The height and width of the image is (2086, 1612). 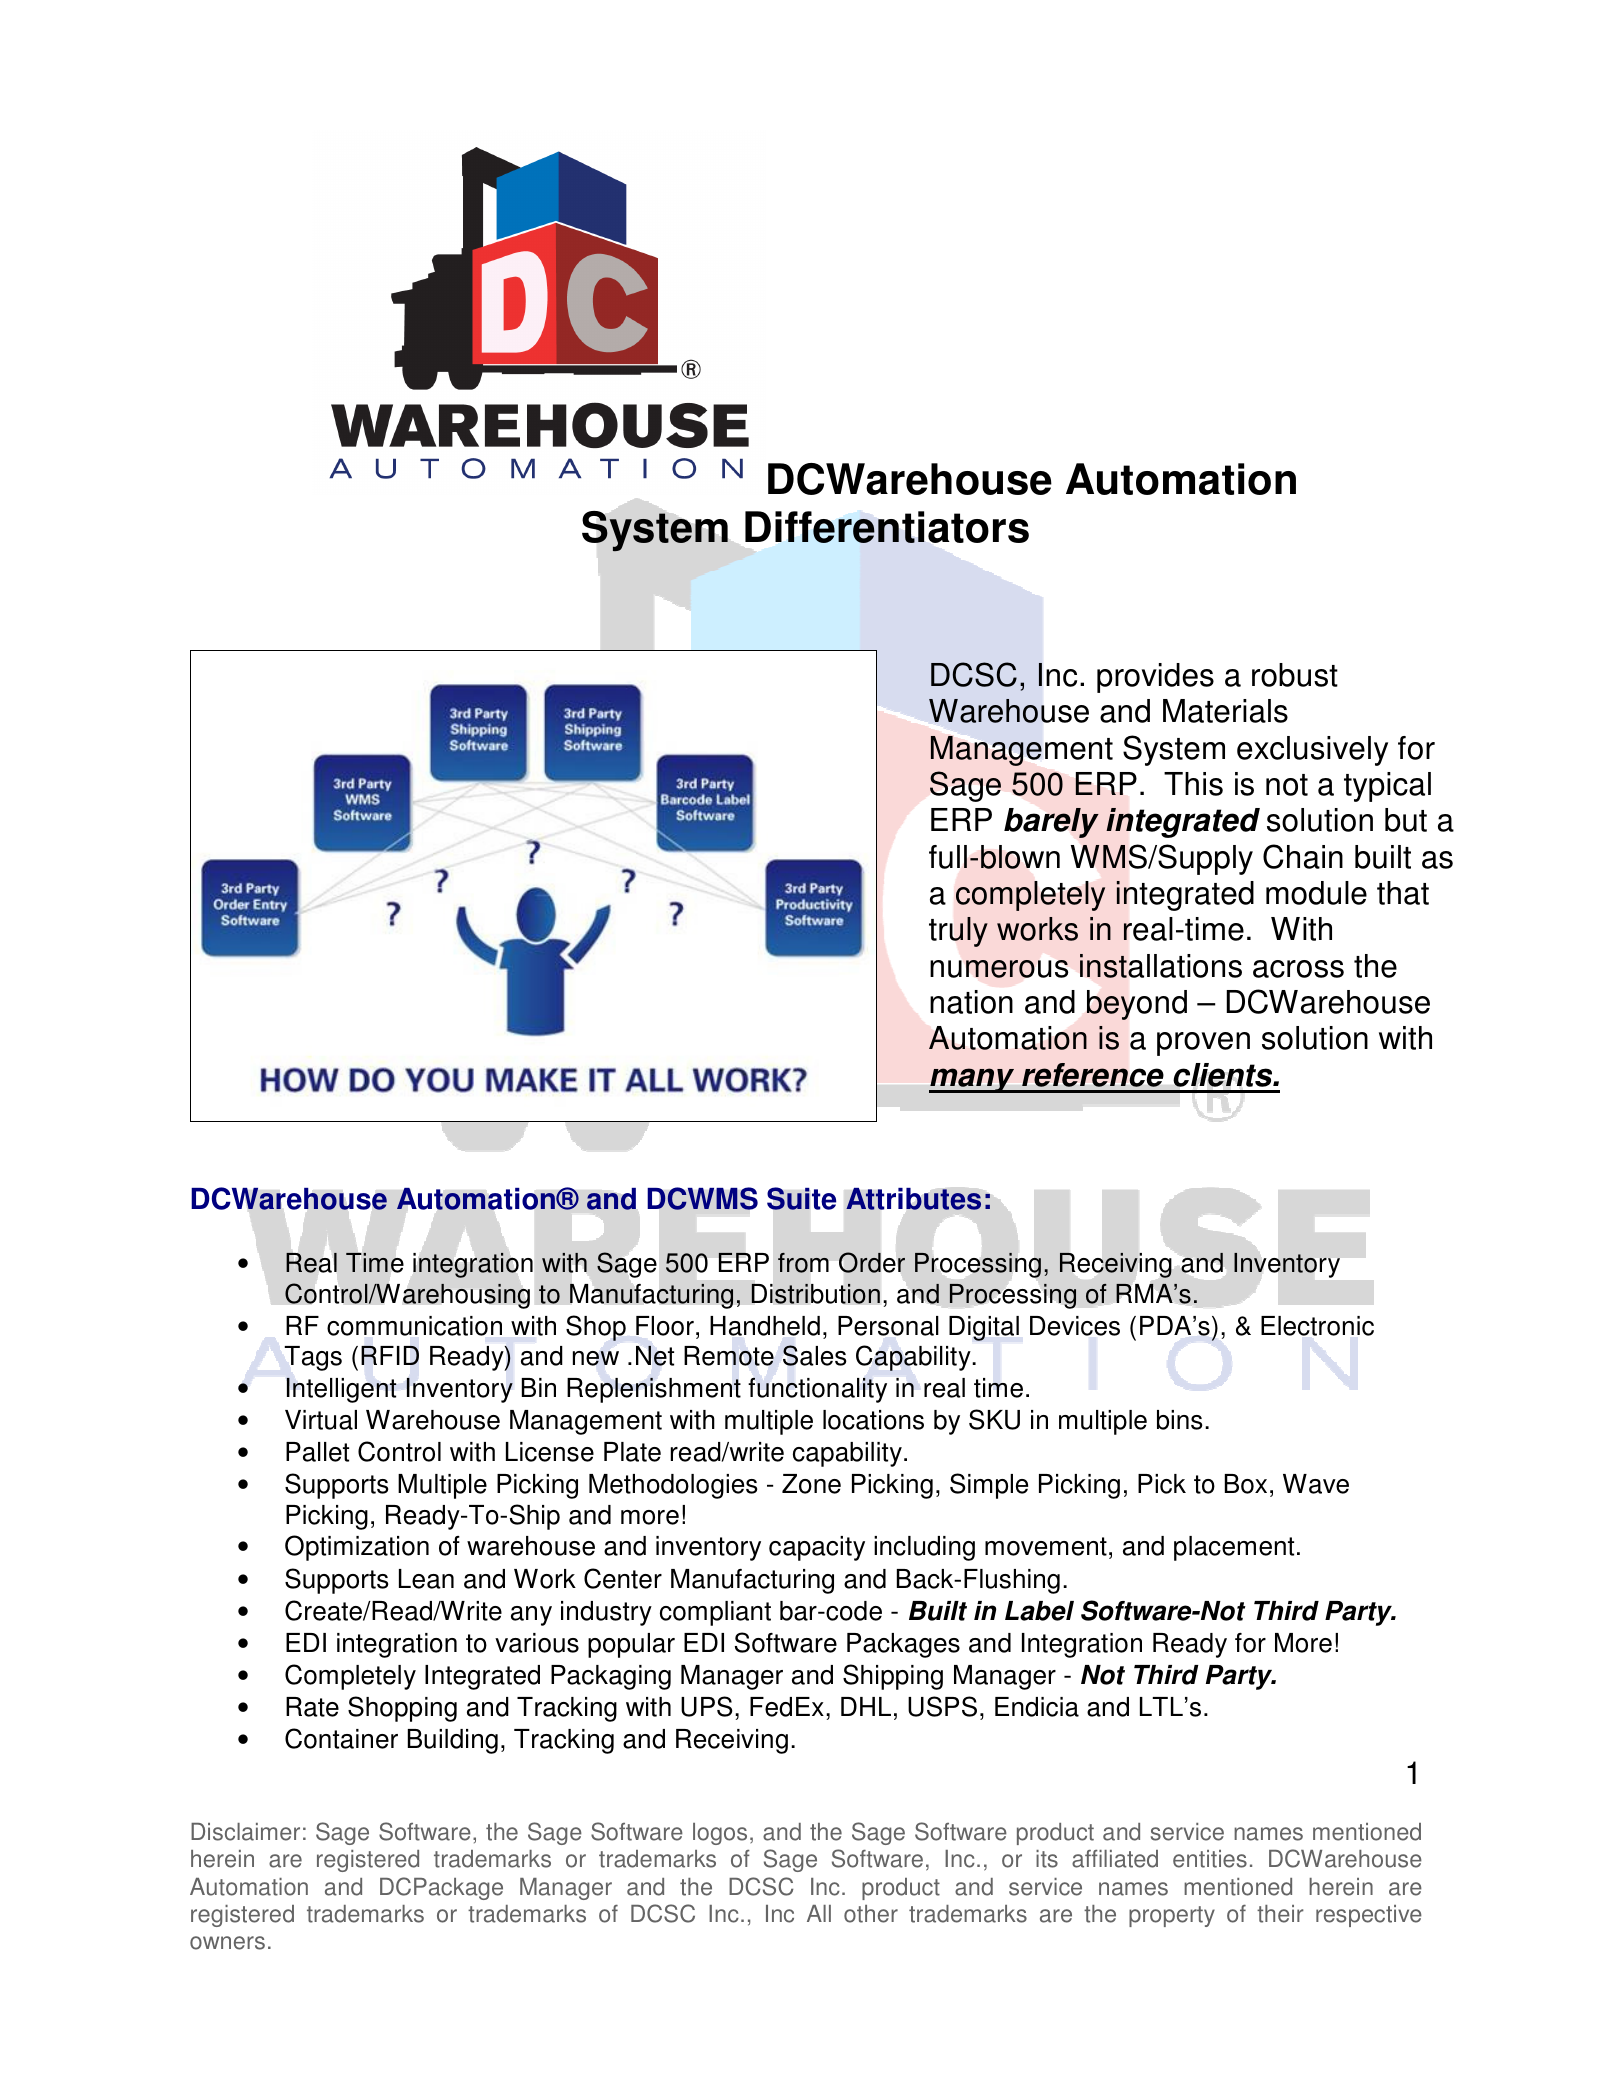 What do you see at coordinates (1155, 678) in the image?
I see `provides` at bounding box center [1155, 678].
